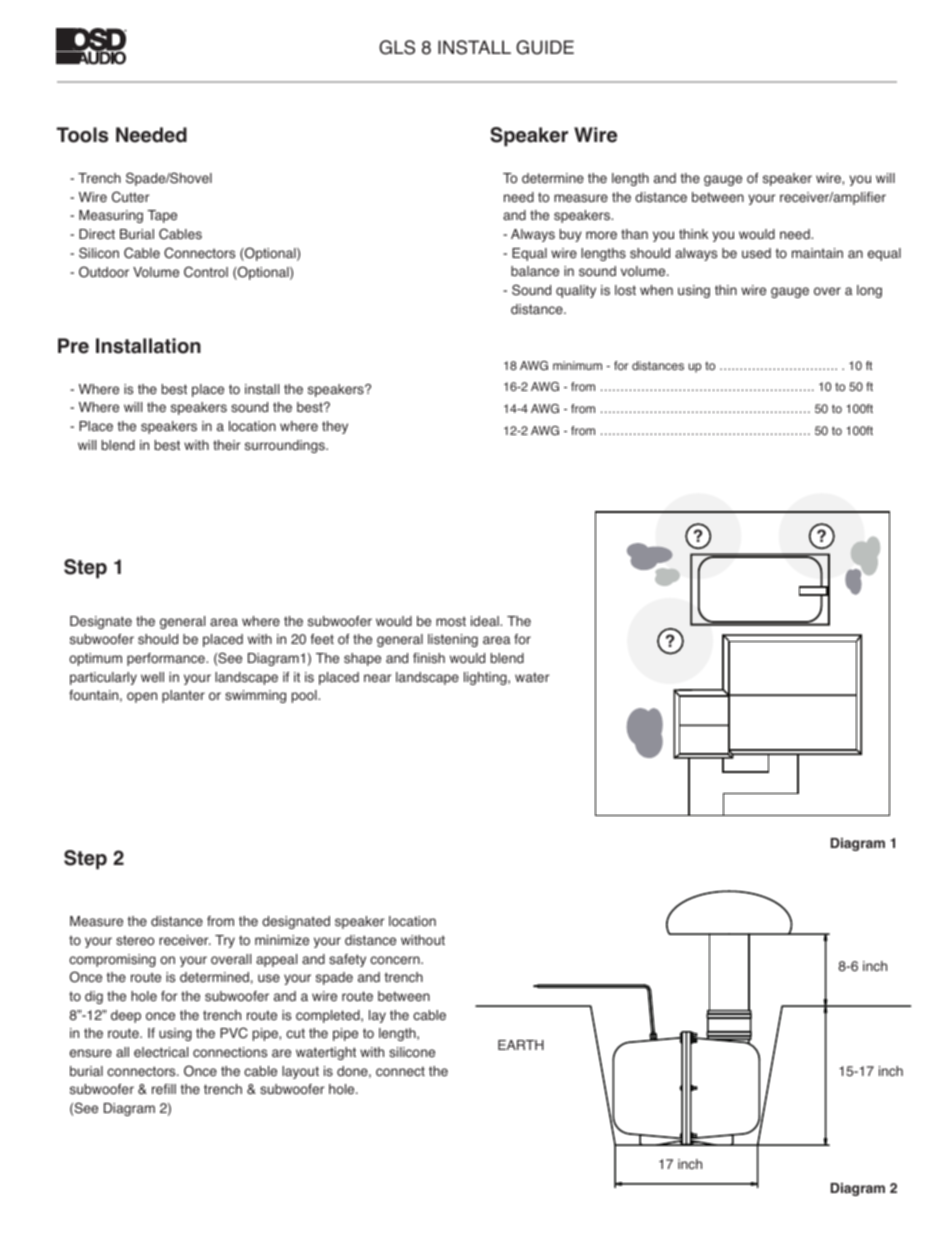 This image has height=1233, width=952. What do you see at coordinates (82, 135) in the image?
I see `Tools` at bounding box center [82, 135].
